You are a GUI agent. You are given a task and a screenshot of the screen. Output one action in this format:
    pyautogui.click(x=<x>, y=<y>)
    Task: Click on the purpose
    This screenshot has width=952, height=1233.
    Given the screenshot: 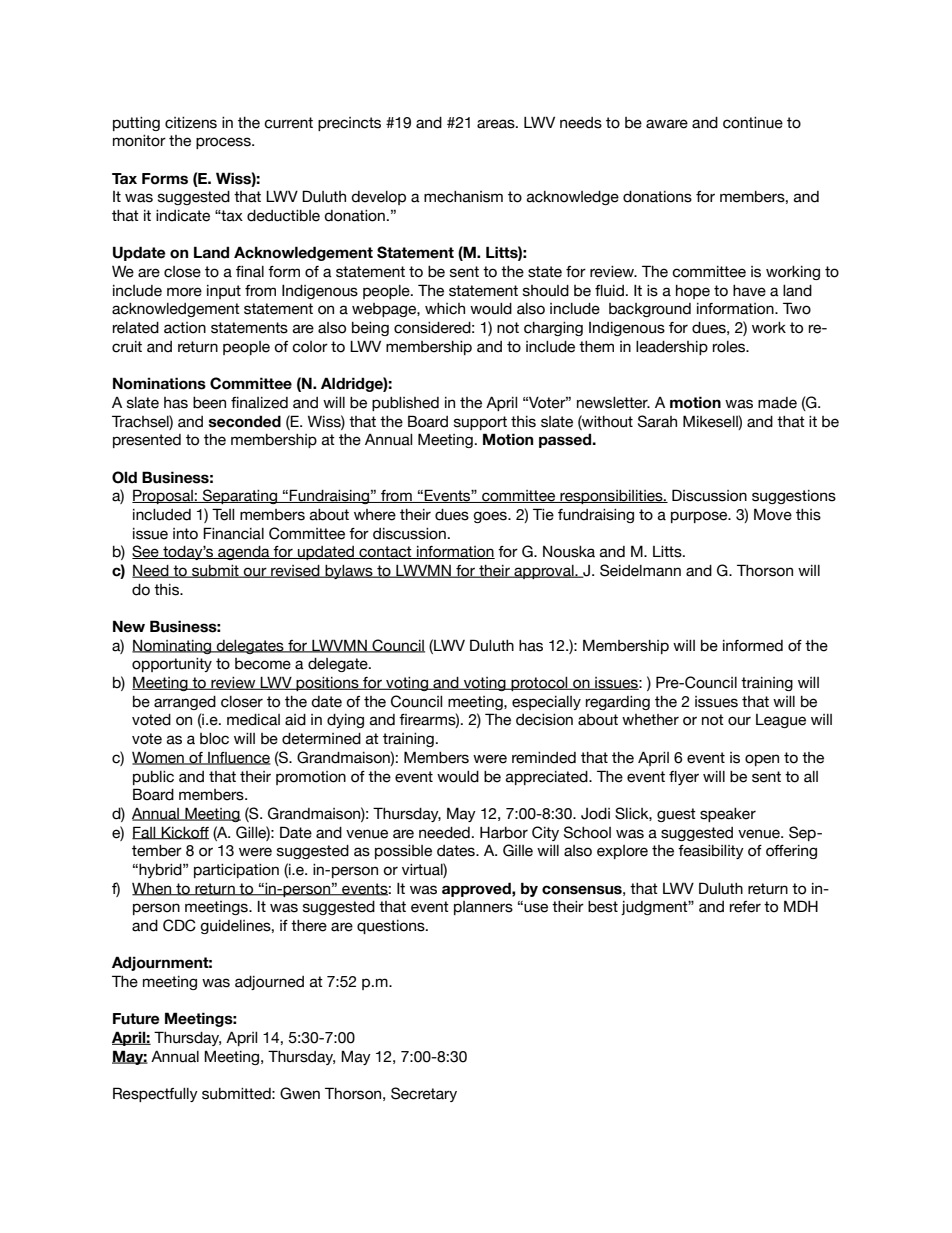 What is the action you would take?
    pyautogui.click(x=700, y=517)
